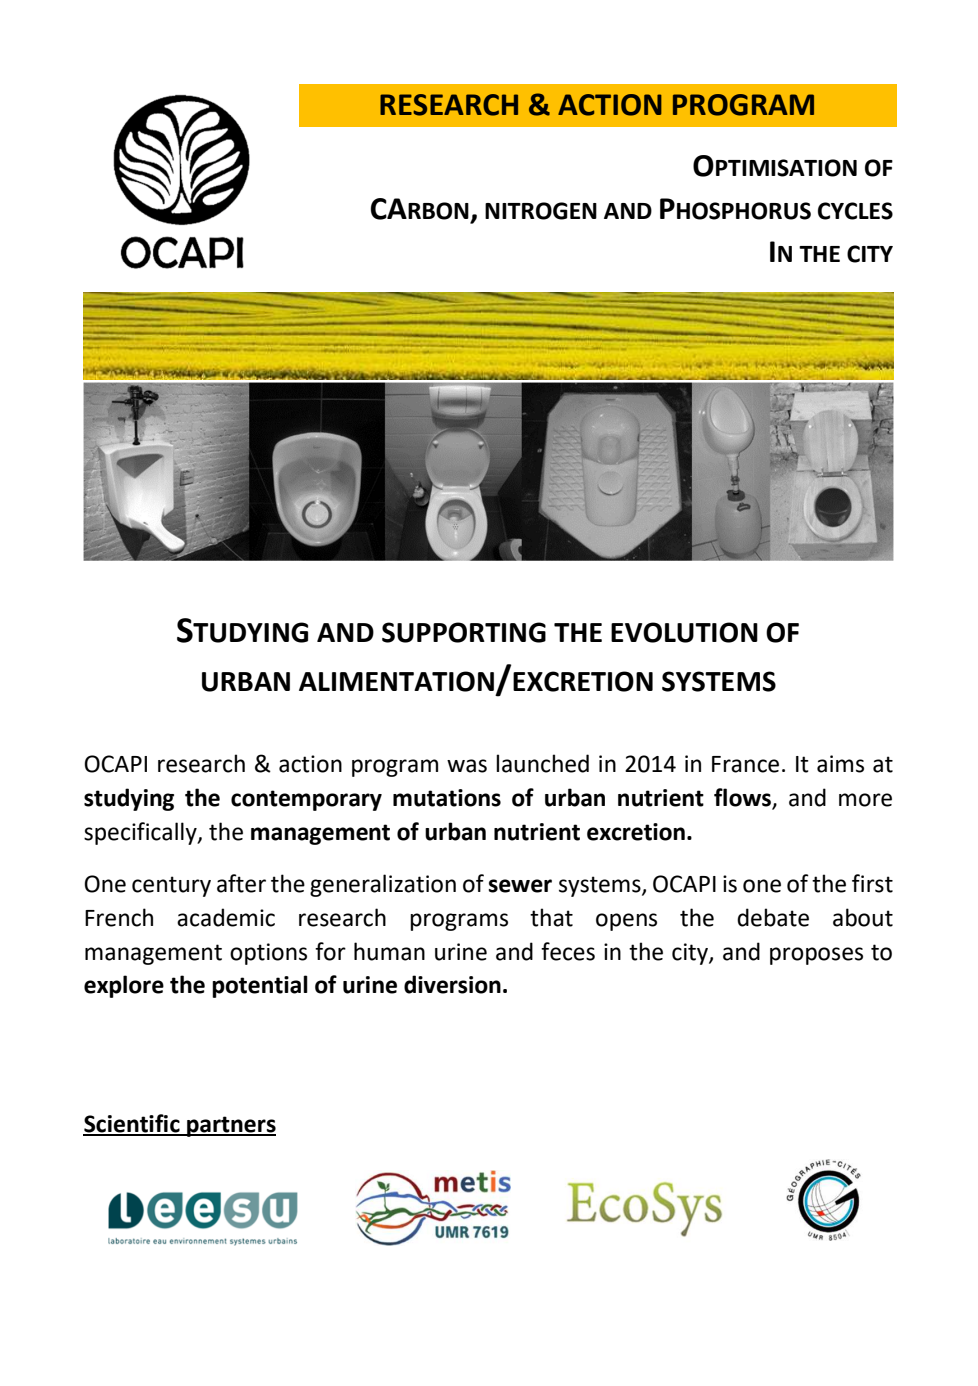  Describe the element at coordinates (773, 917) in the document. I see `debate` at that location.
